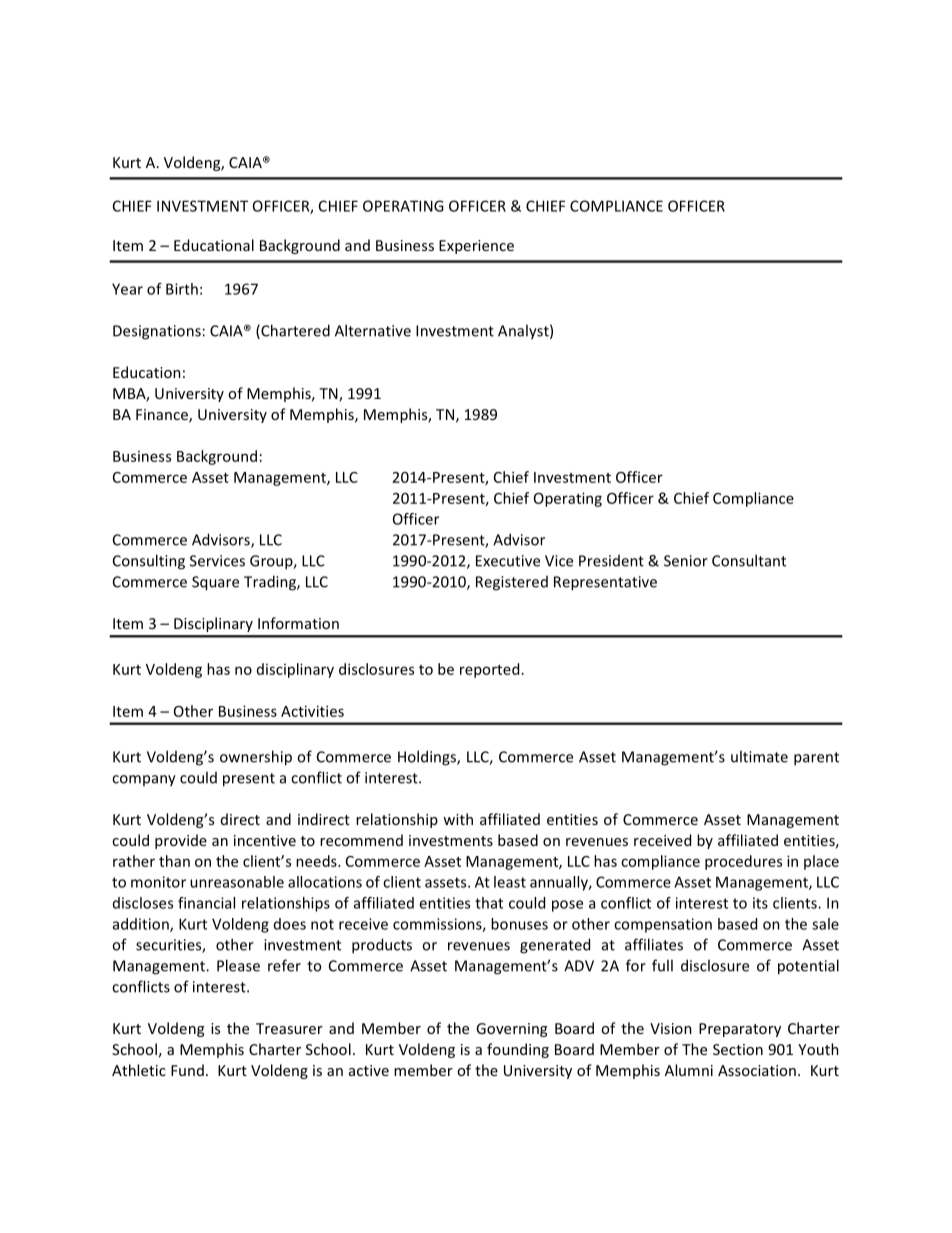  What do you see at coordinates (489, 670) in the screenshot?
I see `reported` at bounding box center [489, 670].
